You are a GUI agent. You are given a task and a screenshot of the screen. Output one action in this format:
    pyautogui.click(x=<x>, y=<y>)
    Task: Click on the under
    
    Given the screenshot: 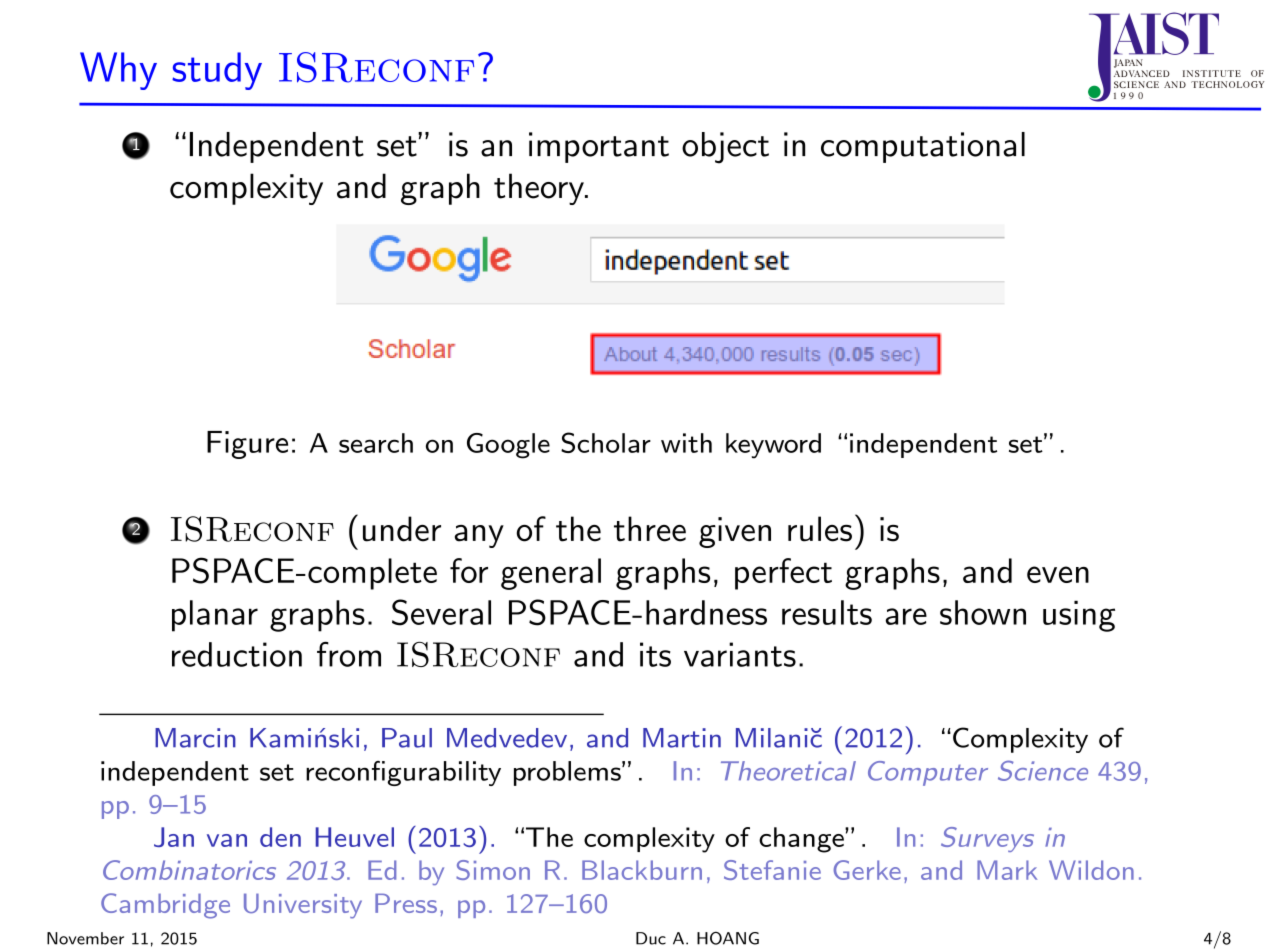 What is the action you would take?
    pyautogui.click(x=402, y=529)
